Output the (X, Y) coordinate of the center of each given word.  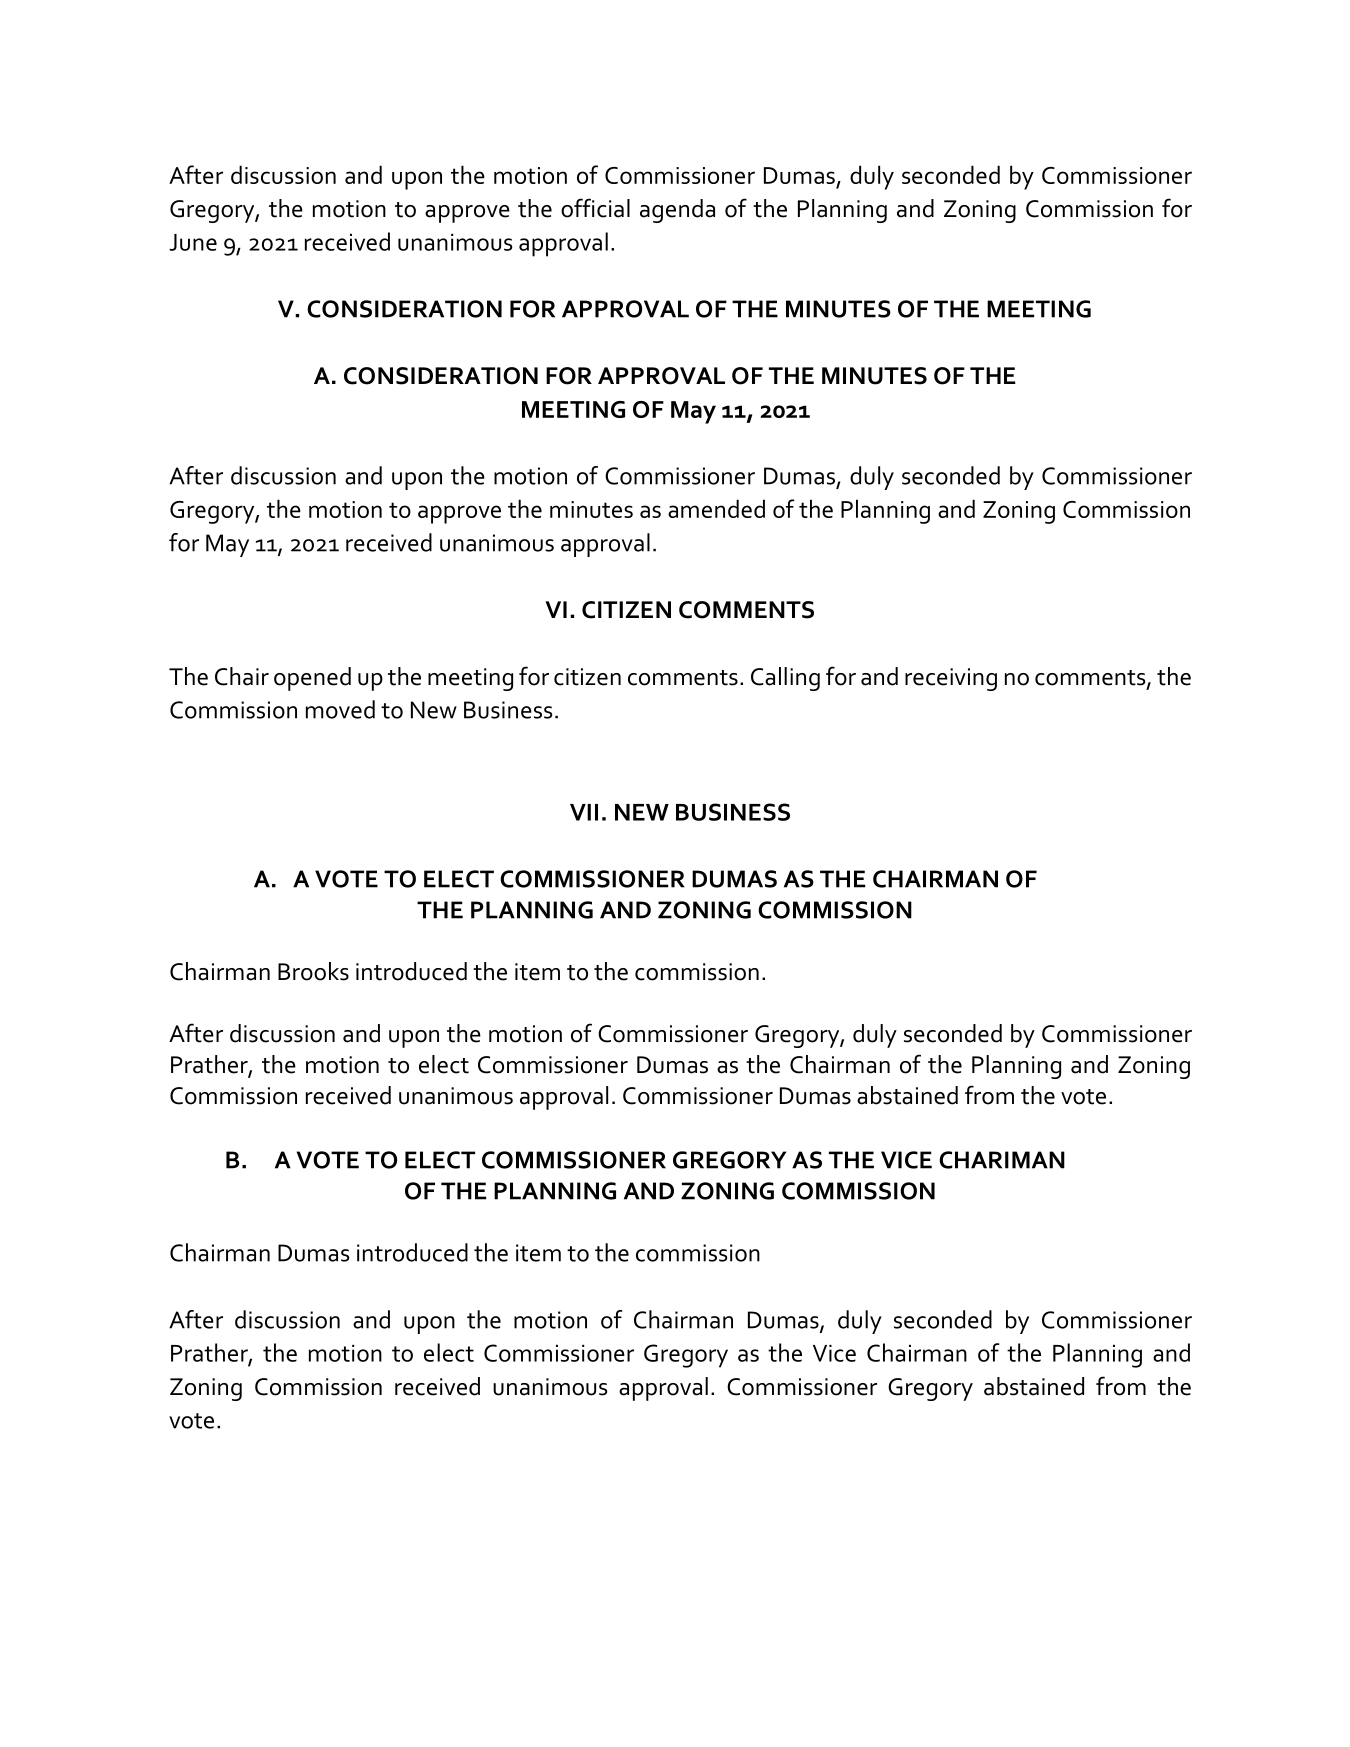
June (193, 242)
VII (584, 812)
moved (340, 709)
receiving (951, 679)
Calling (785, 679)
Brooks (313, 971)
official (595, 208)
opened (312, 679)
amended (716, 508)
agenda (677, 211)
